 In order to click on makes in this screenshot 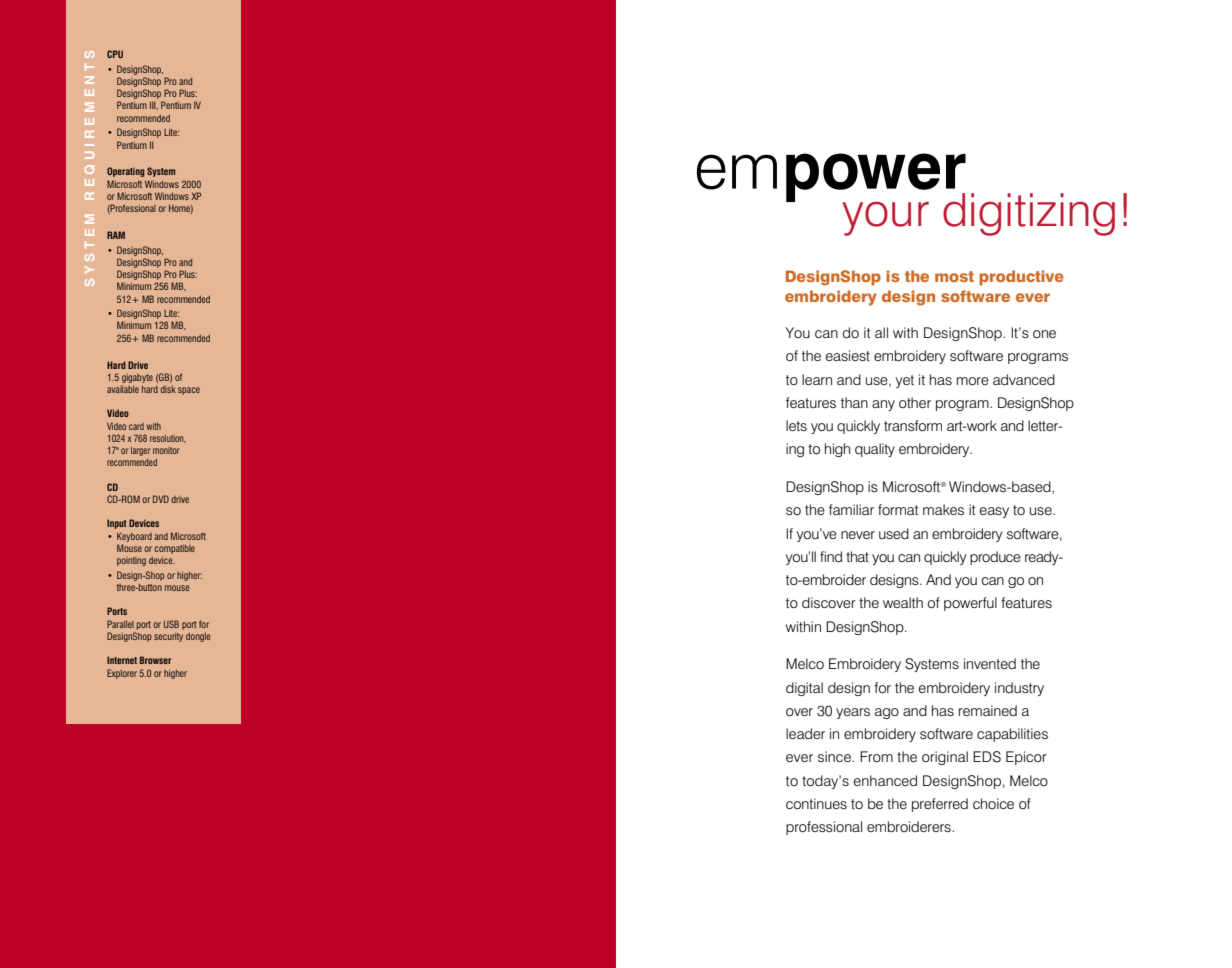, I will do `click(943, 509)`.
